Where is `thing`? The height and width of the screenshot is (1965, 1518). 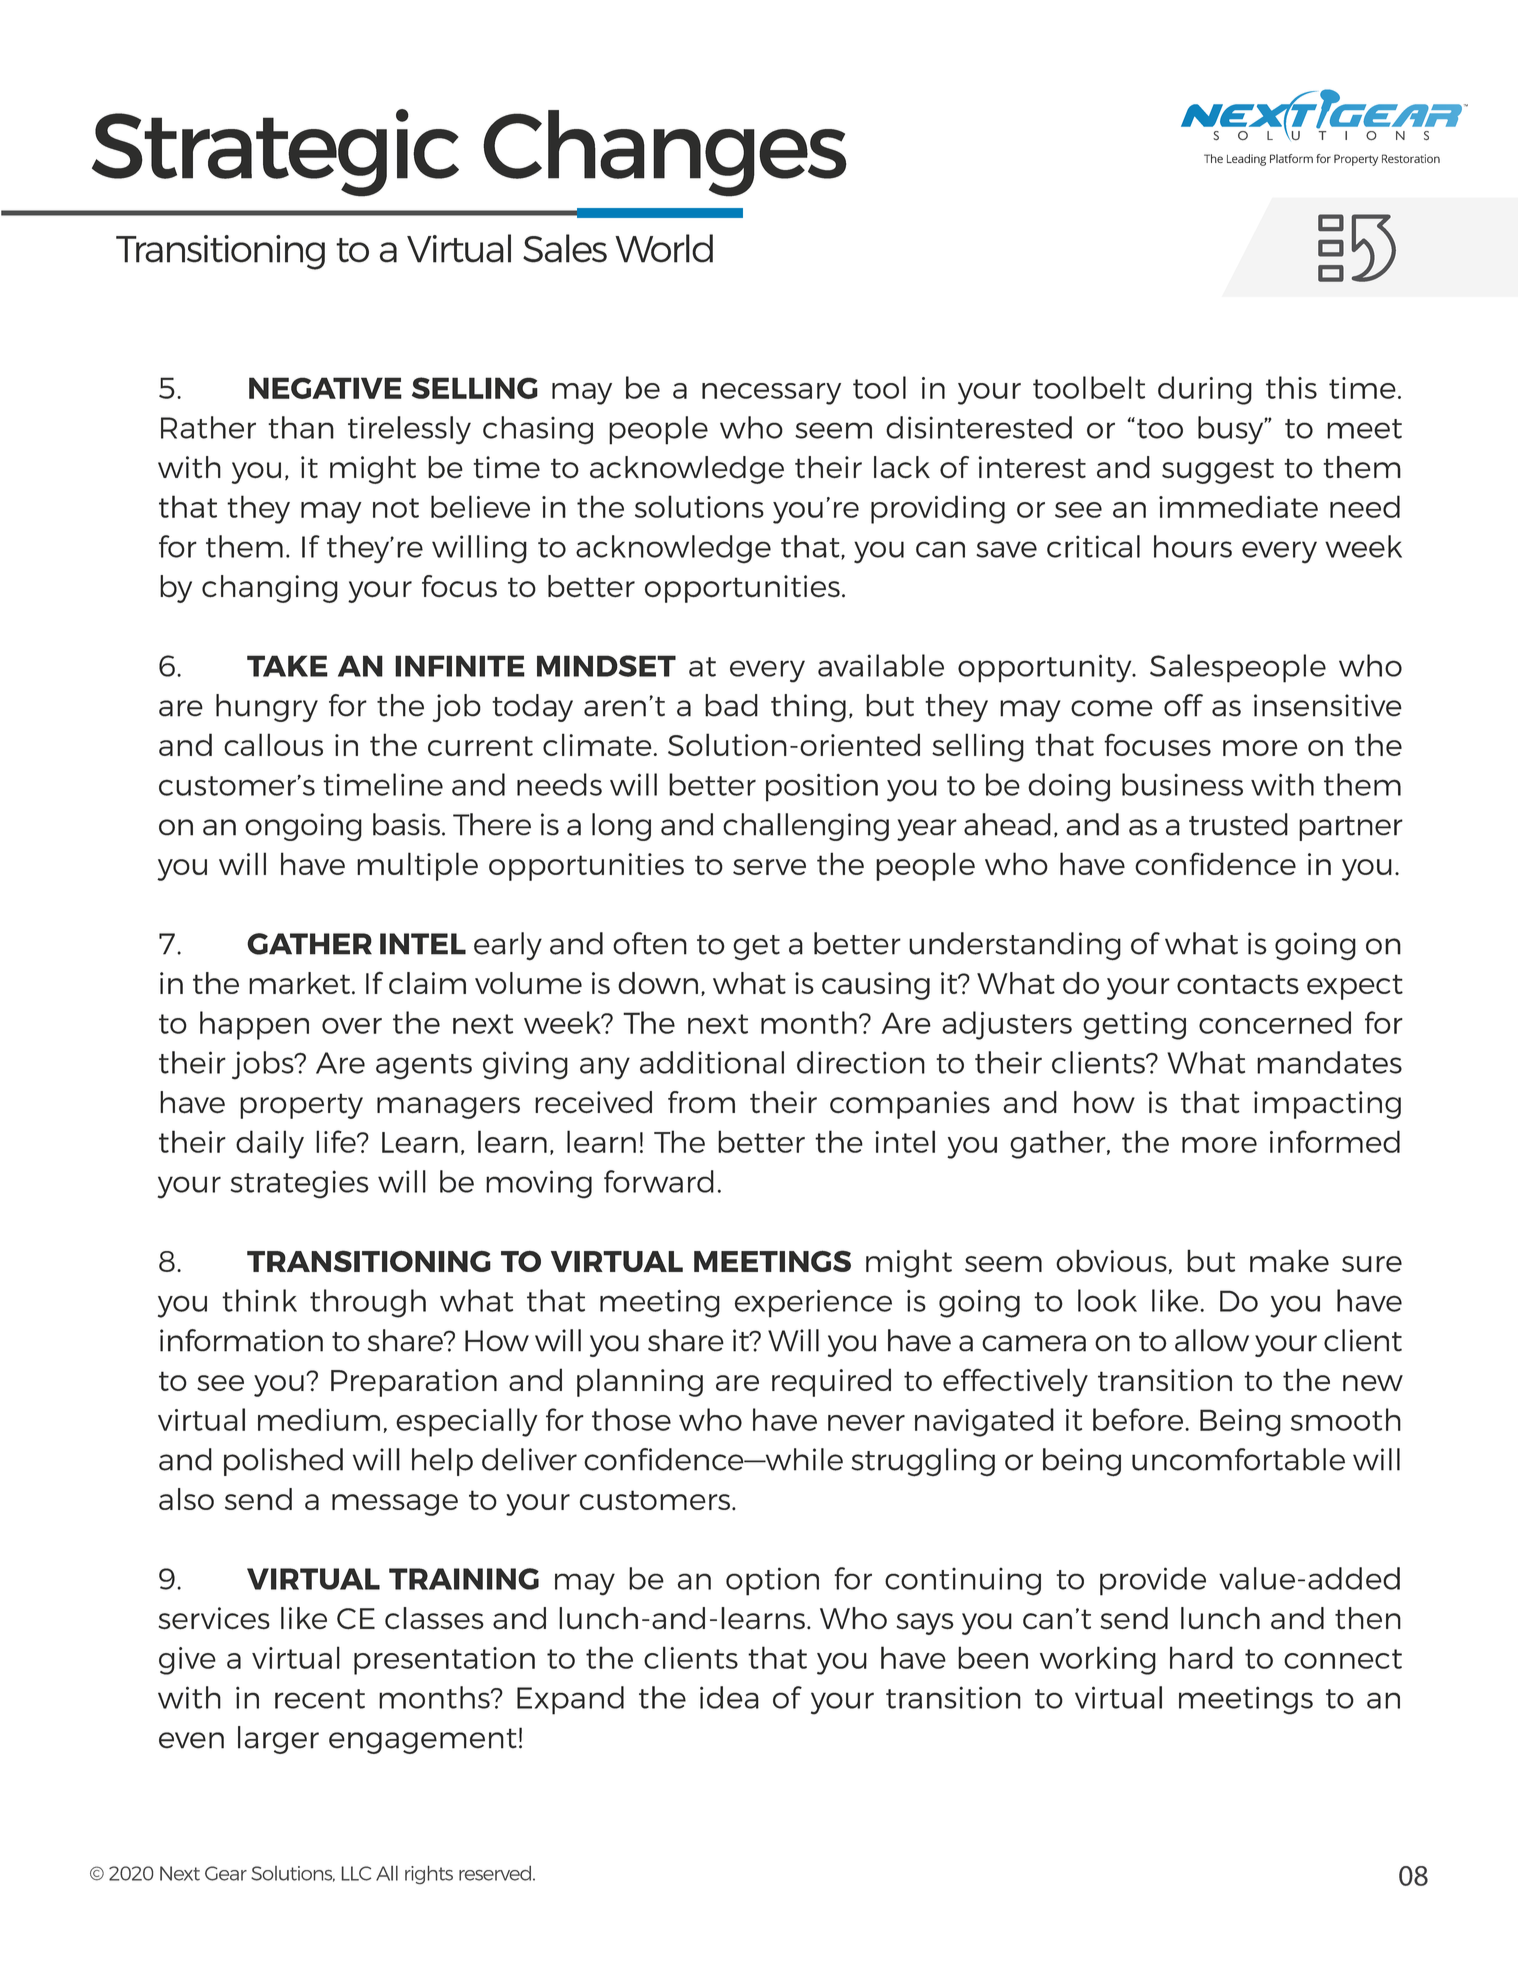 thing is located at coordinates (808, 708).
